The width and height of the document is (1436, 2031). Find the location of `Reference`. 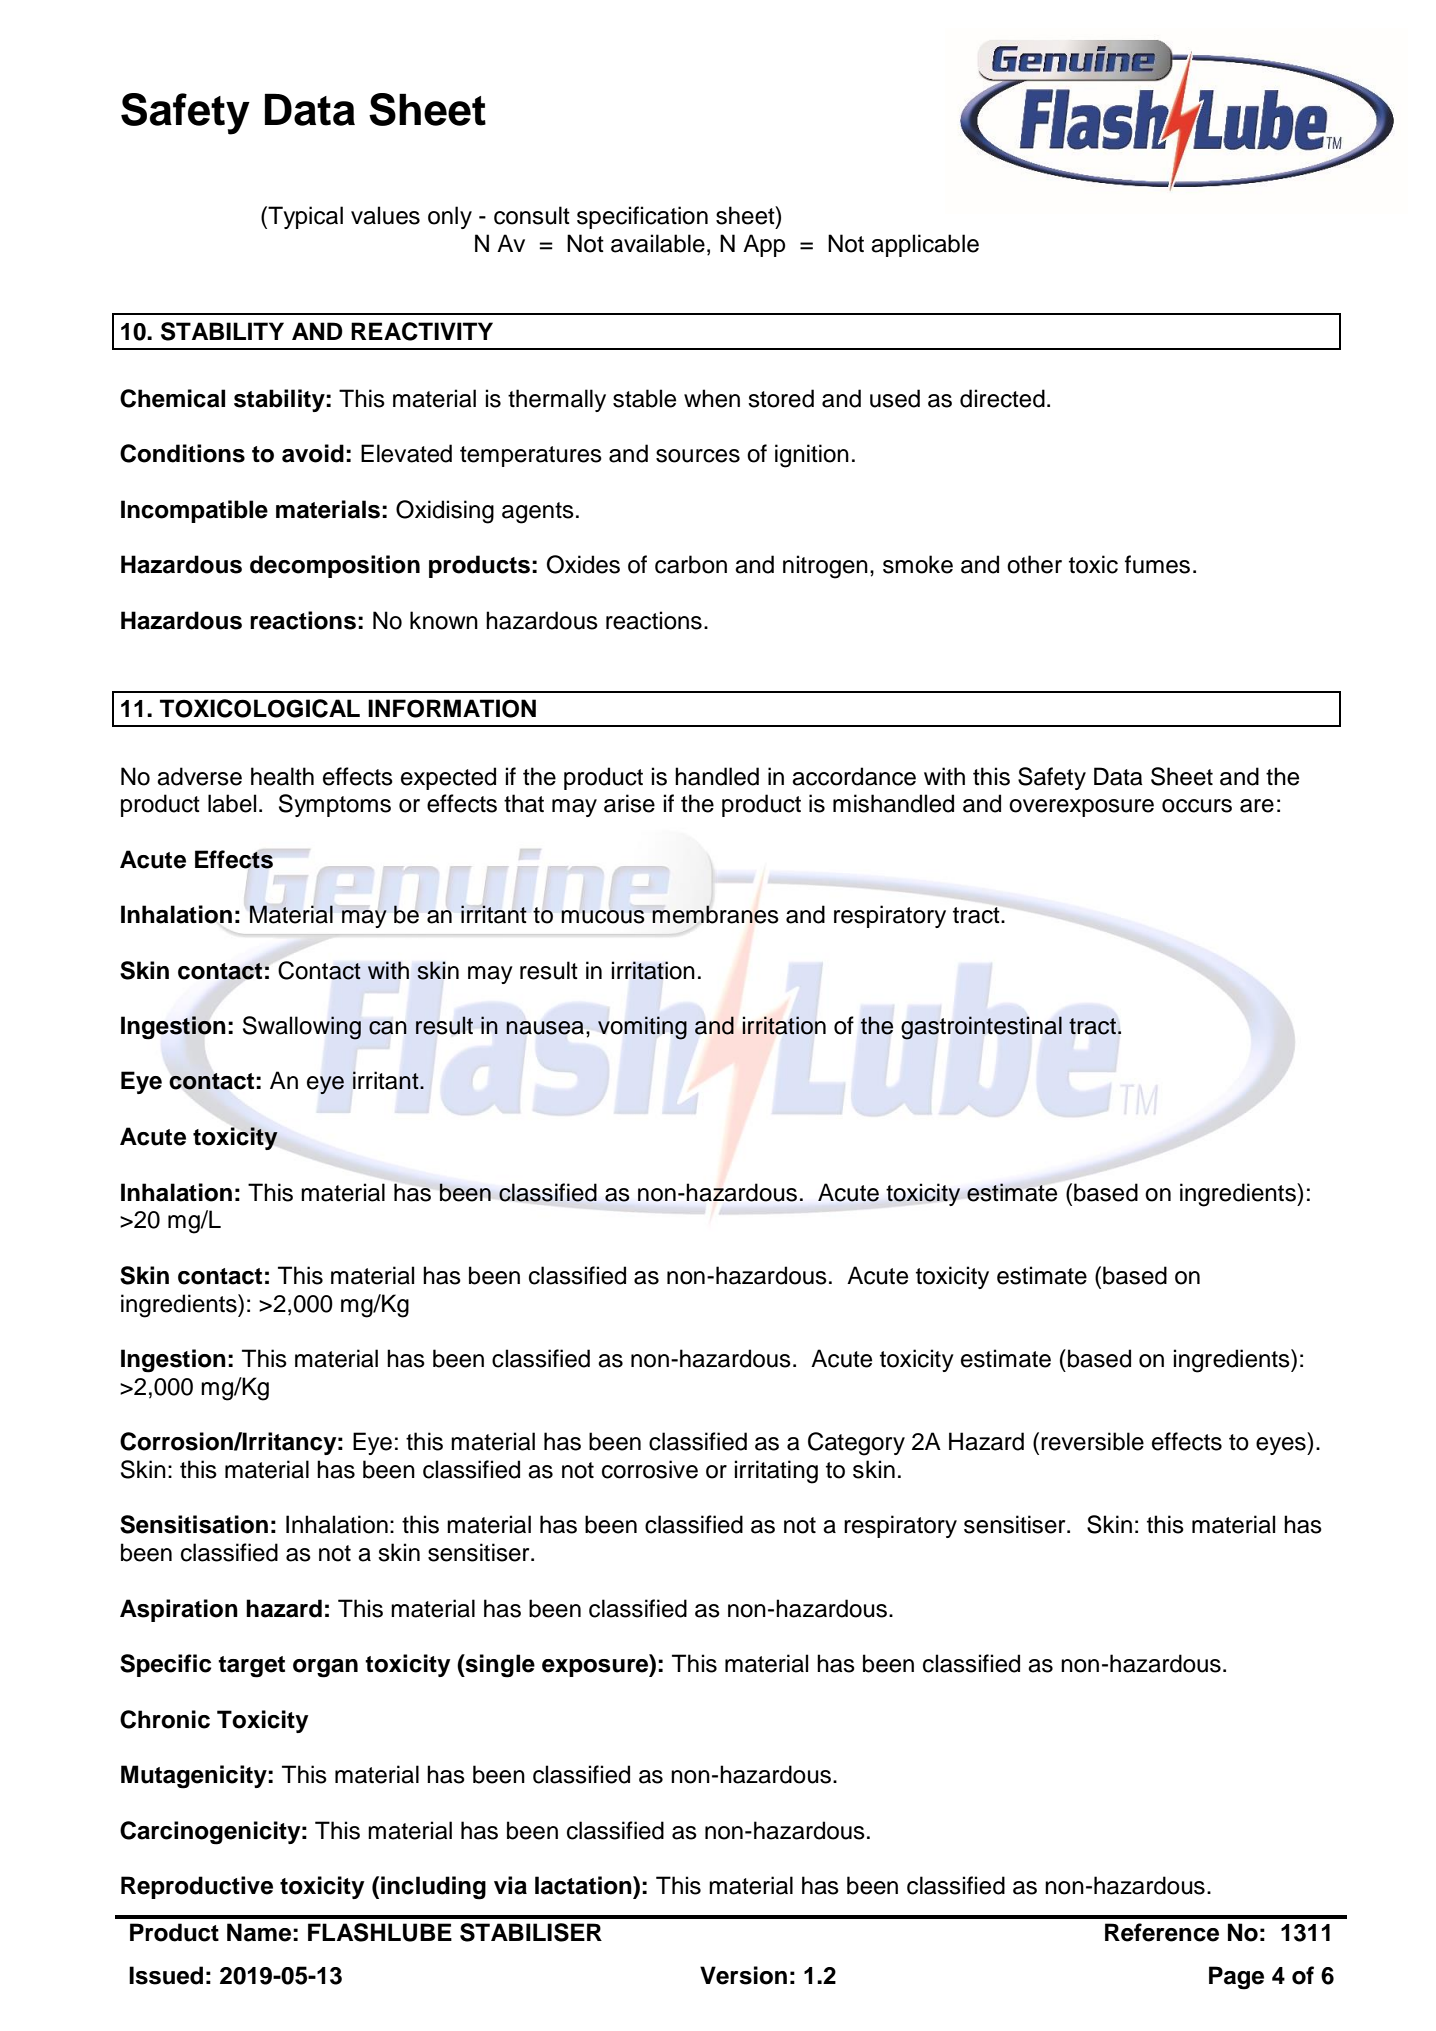

Reference is located at coordinates (1162, 1932).
